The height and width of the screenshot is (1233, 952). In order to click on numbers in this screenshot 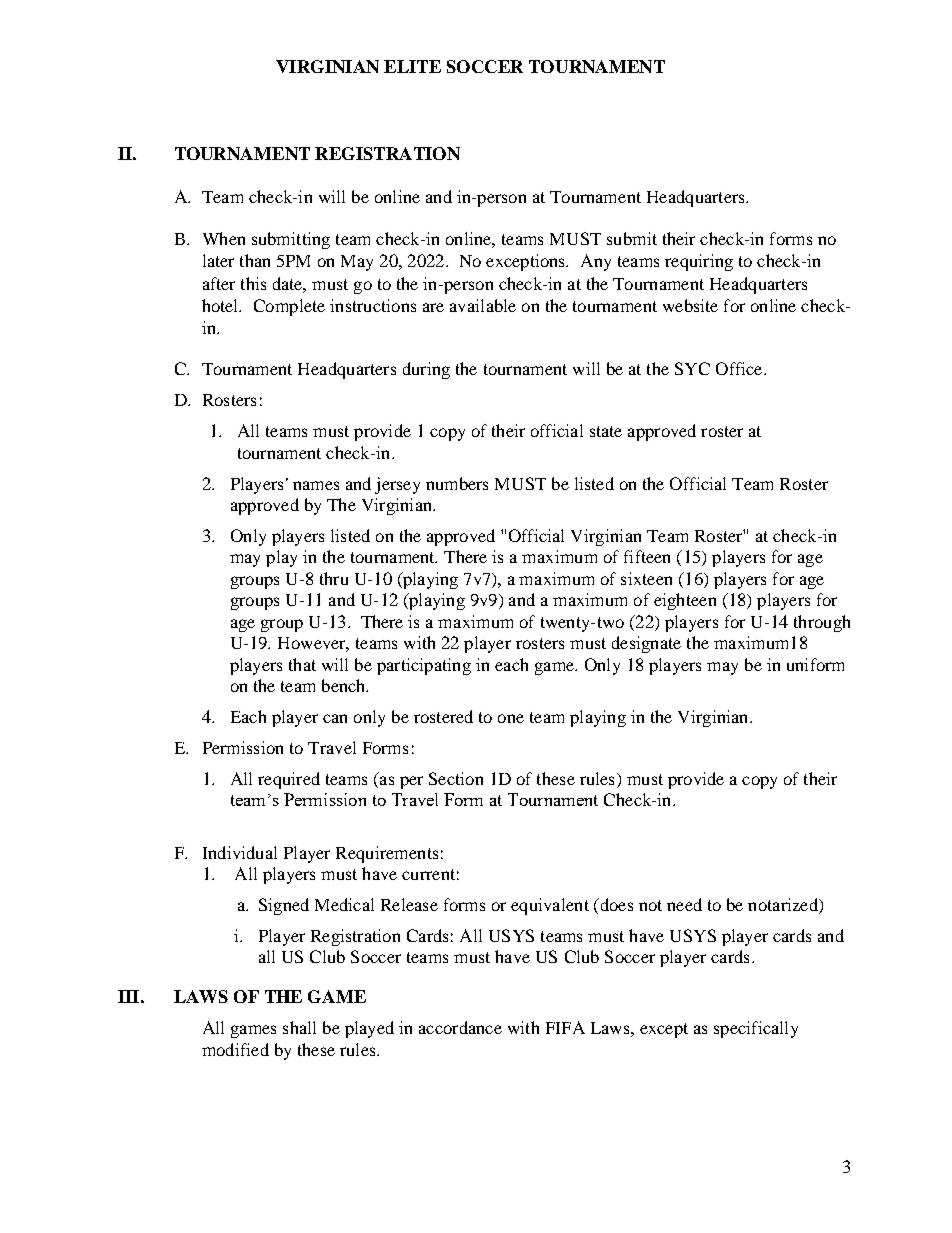, I will do `click(457, 483)`.
